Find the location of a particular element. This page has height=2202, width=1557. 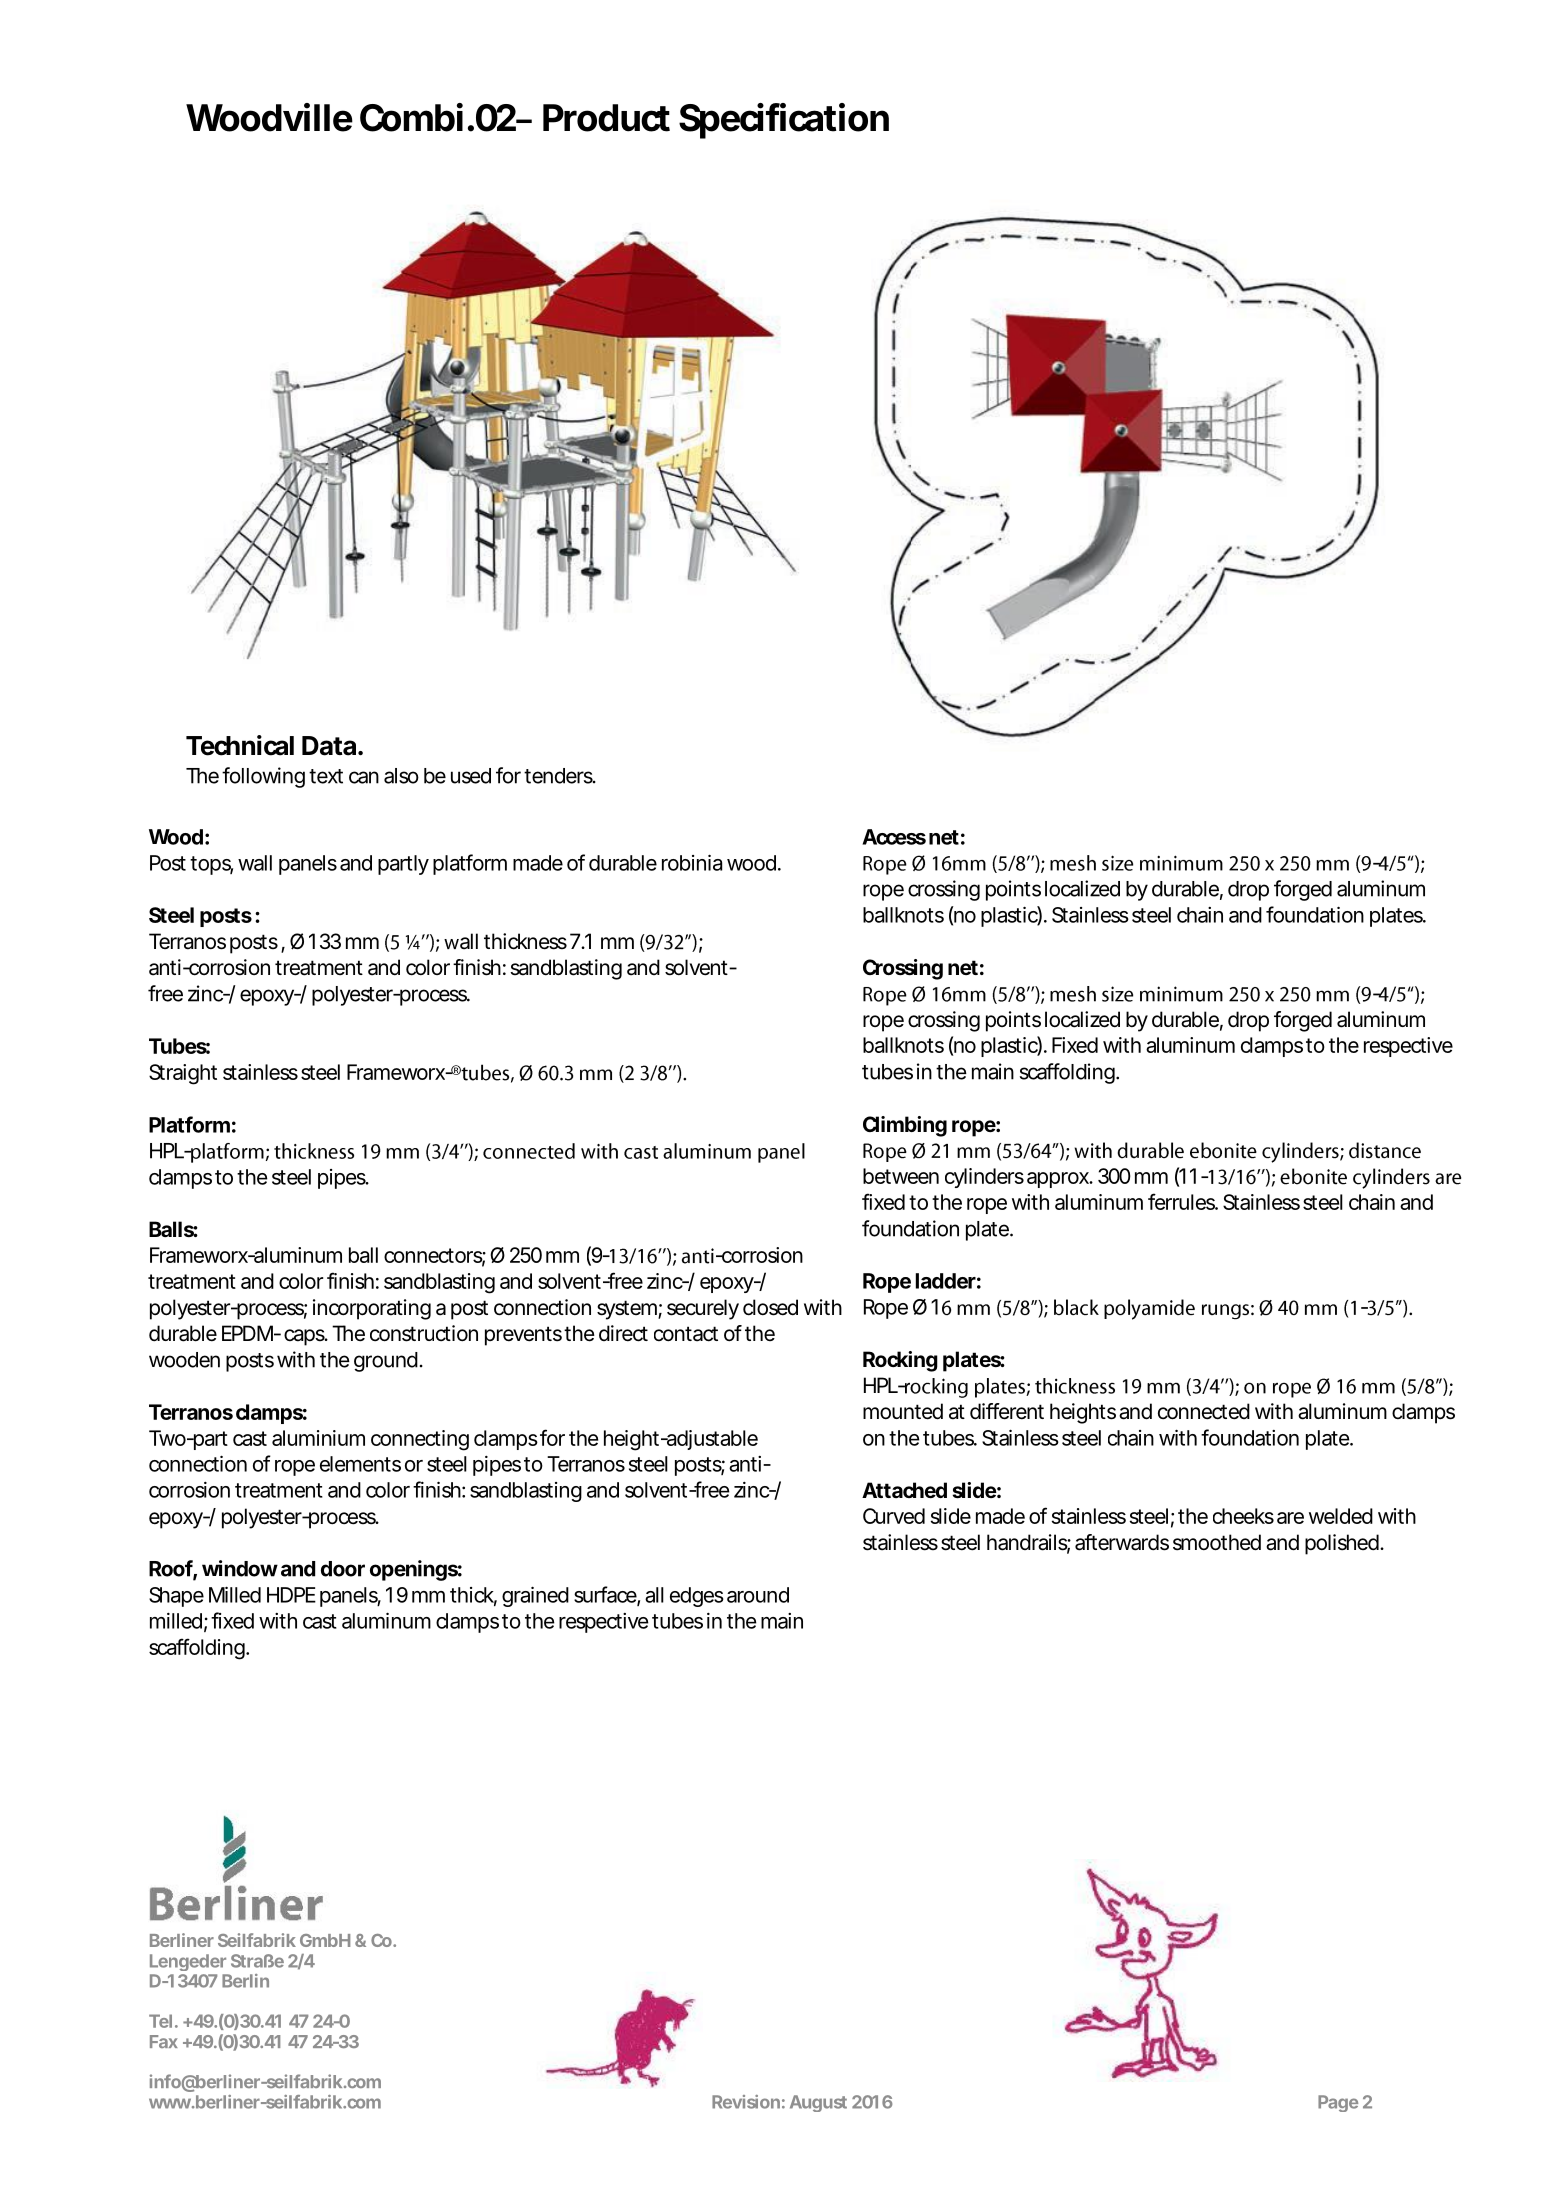

Revision is located at coordinates (746, 2102).
